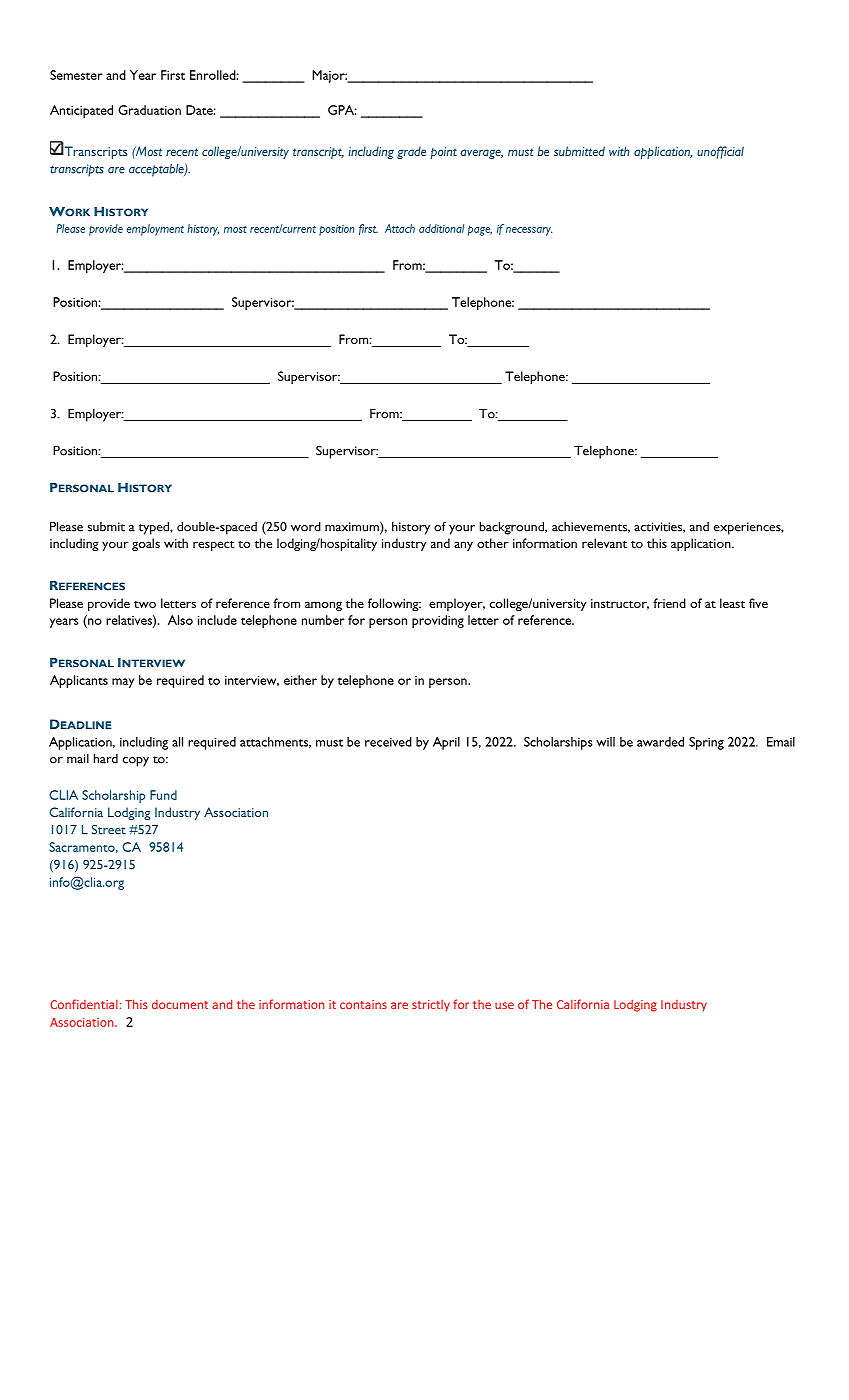 The image size is (849, 1400). I want to click on grade, so click(411, 152).
